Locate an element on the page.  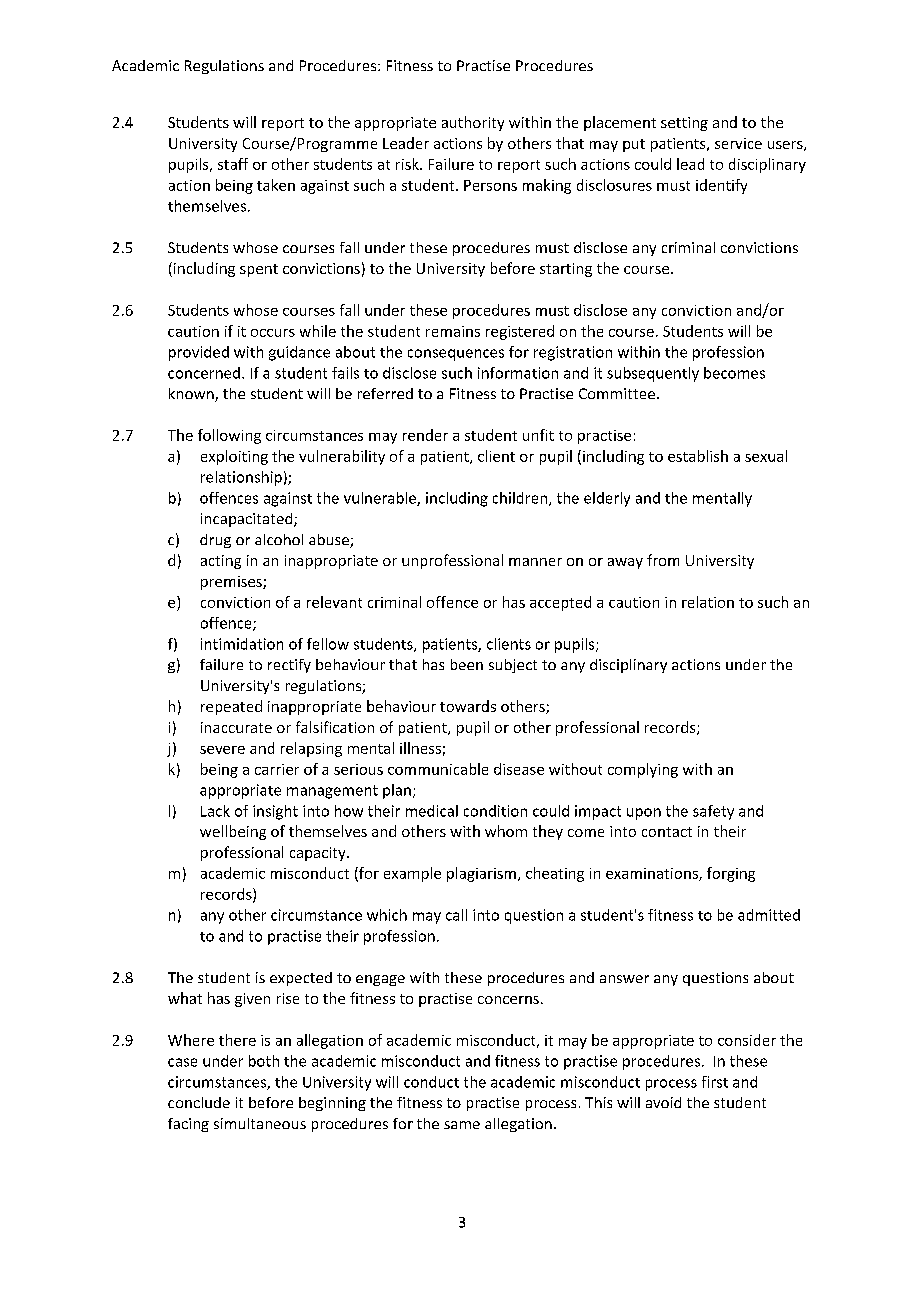
intimidation is located at coordinates (242, 644).
